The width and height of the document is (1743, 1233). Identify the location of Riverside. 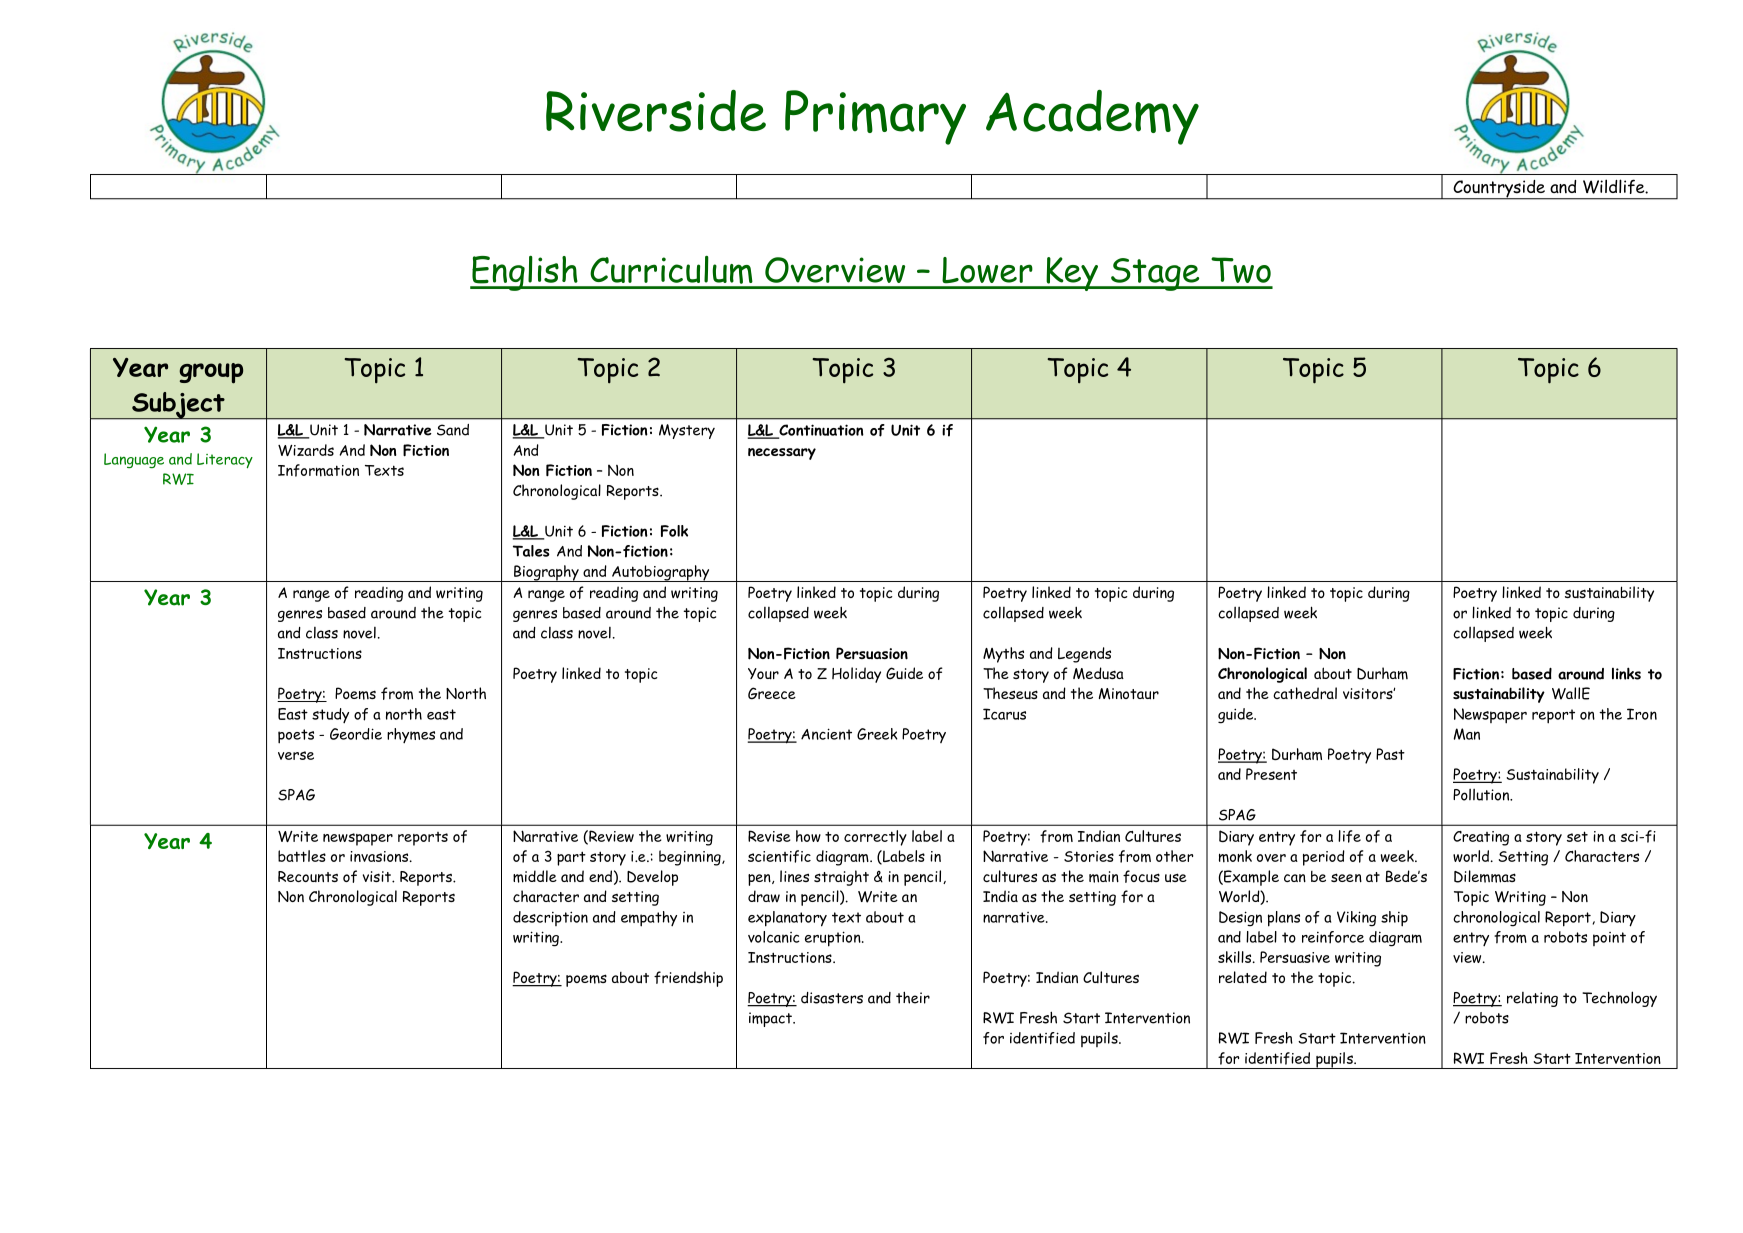
(656, 111).
